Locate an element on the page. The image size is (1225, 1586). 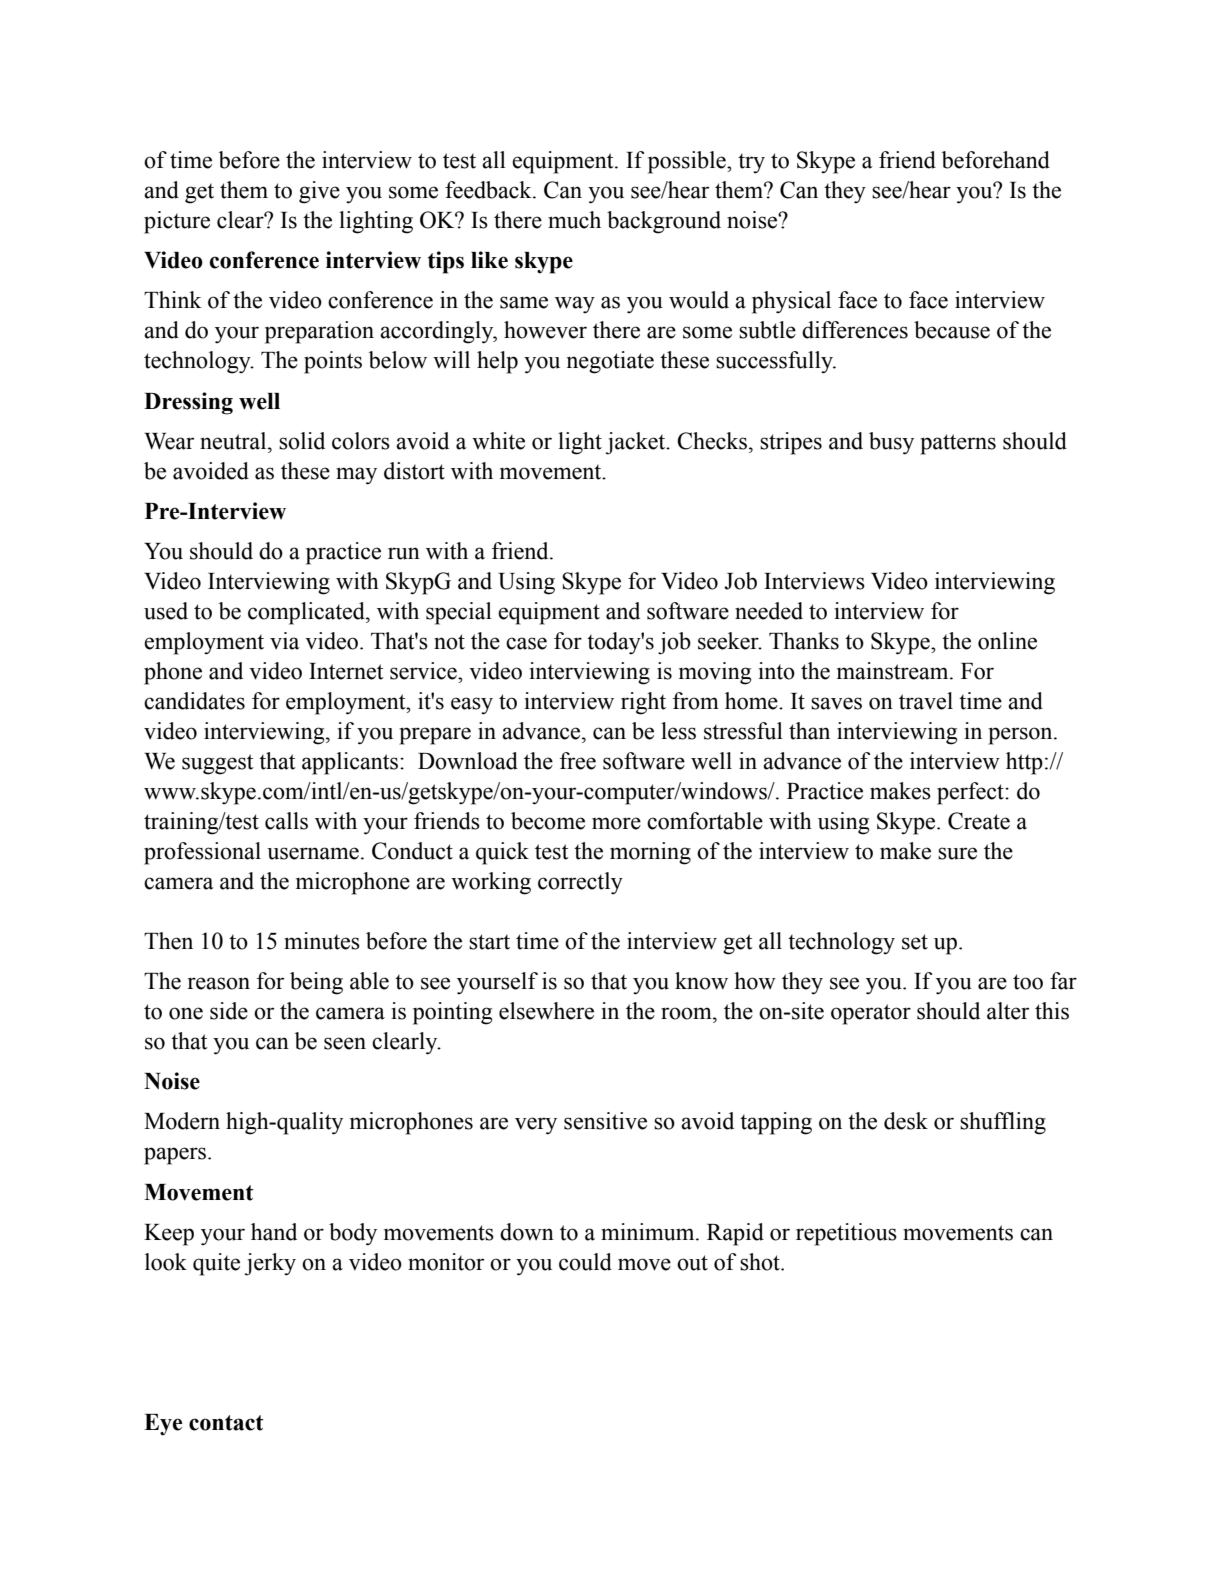
alter is located at coordinates (1008, 1011).
